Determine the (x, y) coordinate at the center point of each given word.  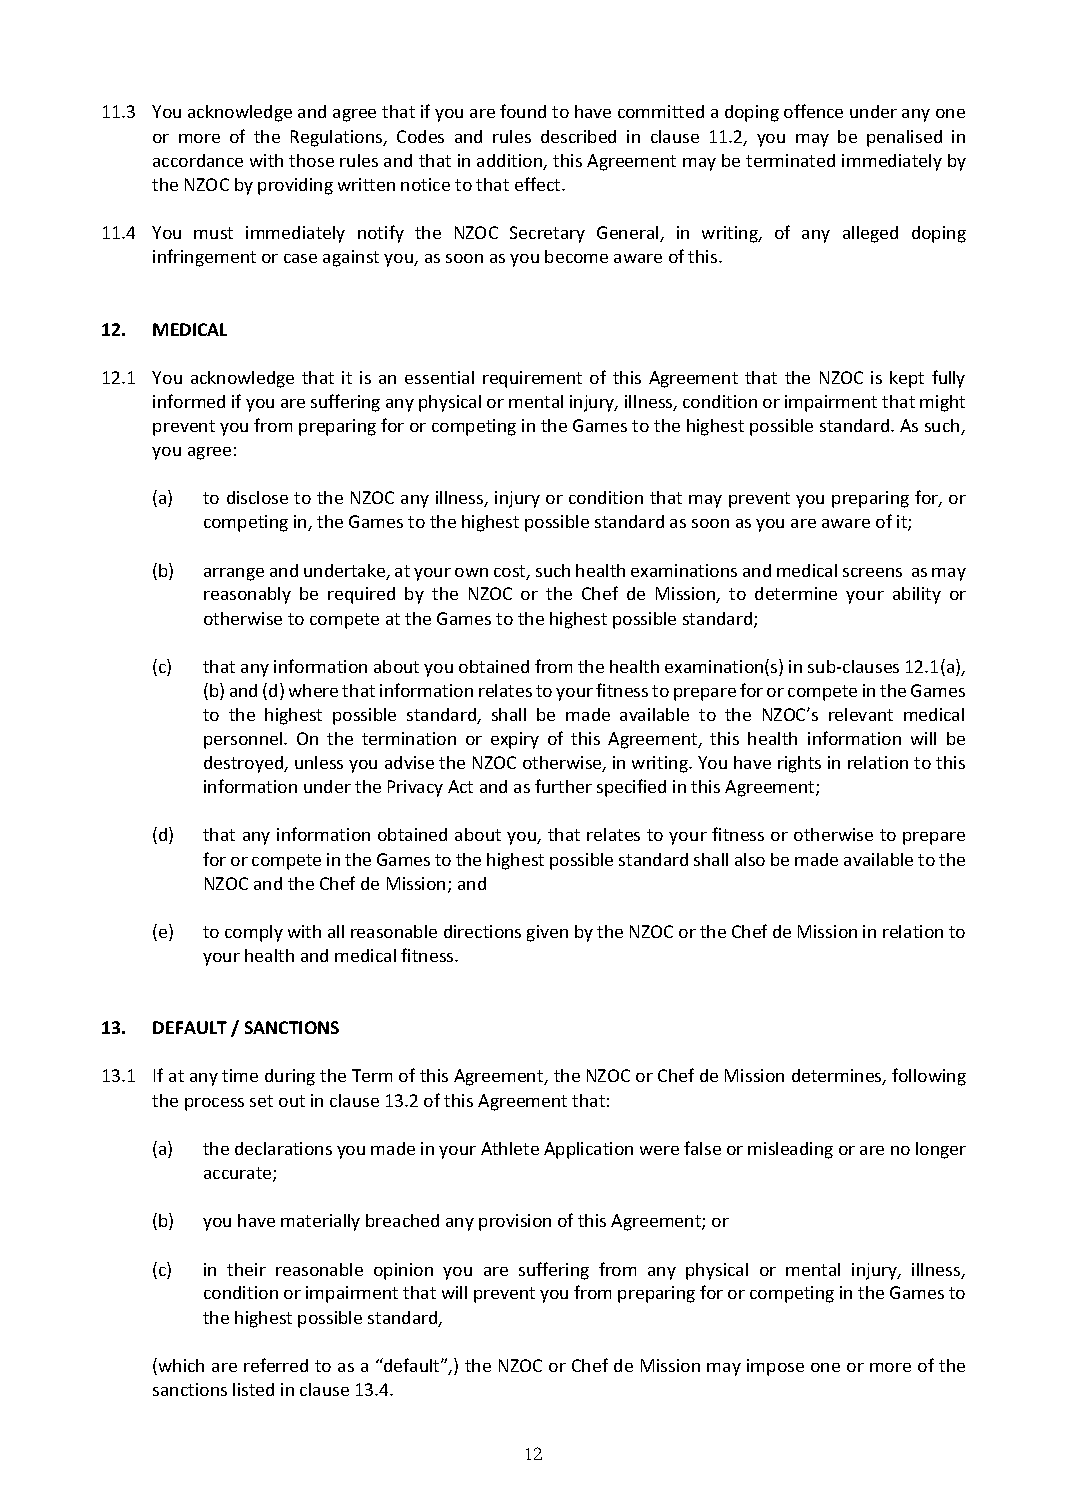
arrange (234, 574)
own (471, 572)
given (547, 933)
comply (254, 933)
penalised (904, 138)
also (750, 859)
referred (276, 1365)
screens (872, 572)
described (578, 136)
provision (515, 1222)
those (311, 160)
